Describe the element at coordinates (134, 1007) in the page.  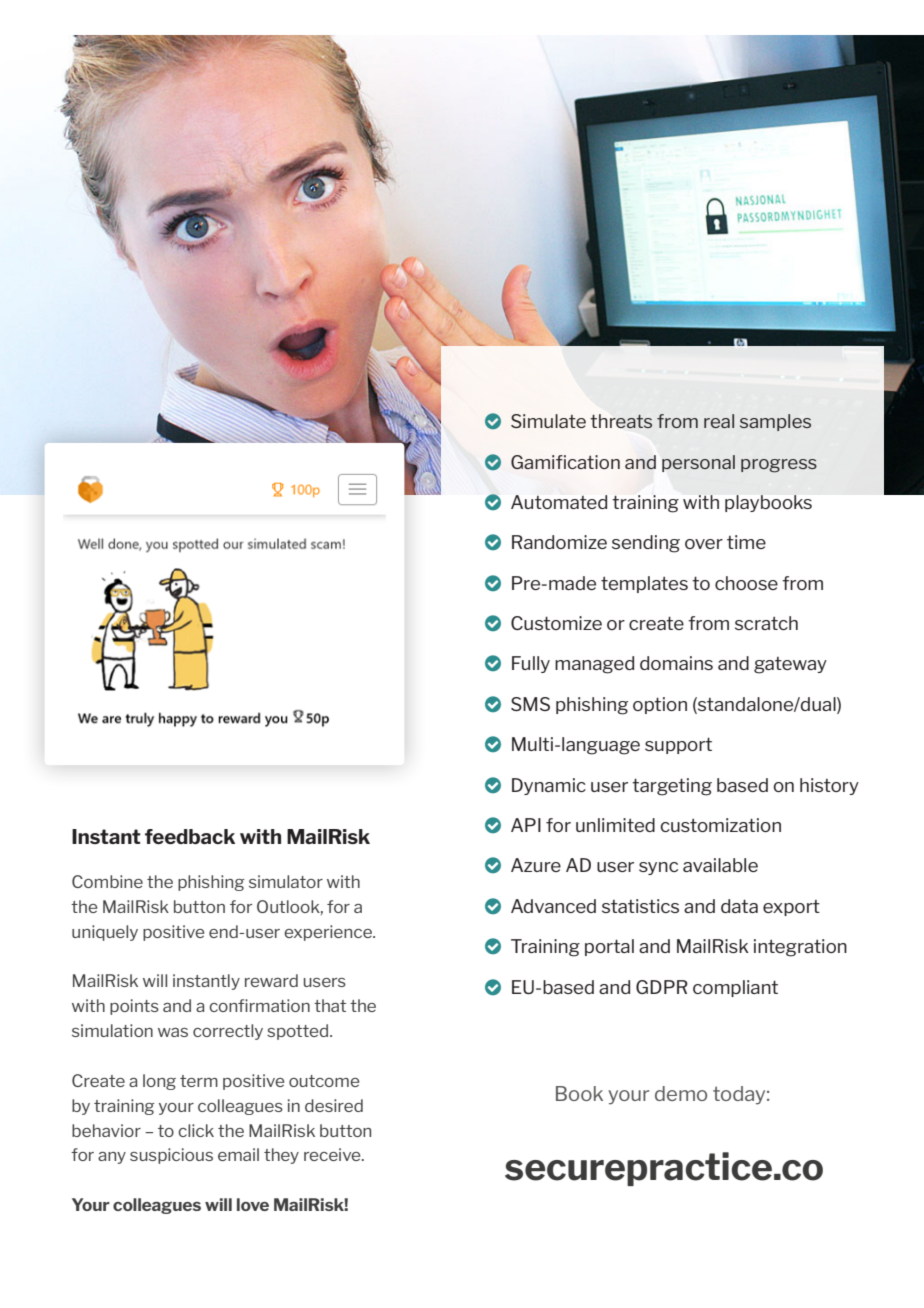
I see `points` at that location.
